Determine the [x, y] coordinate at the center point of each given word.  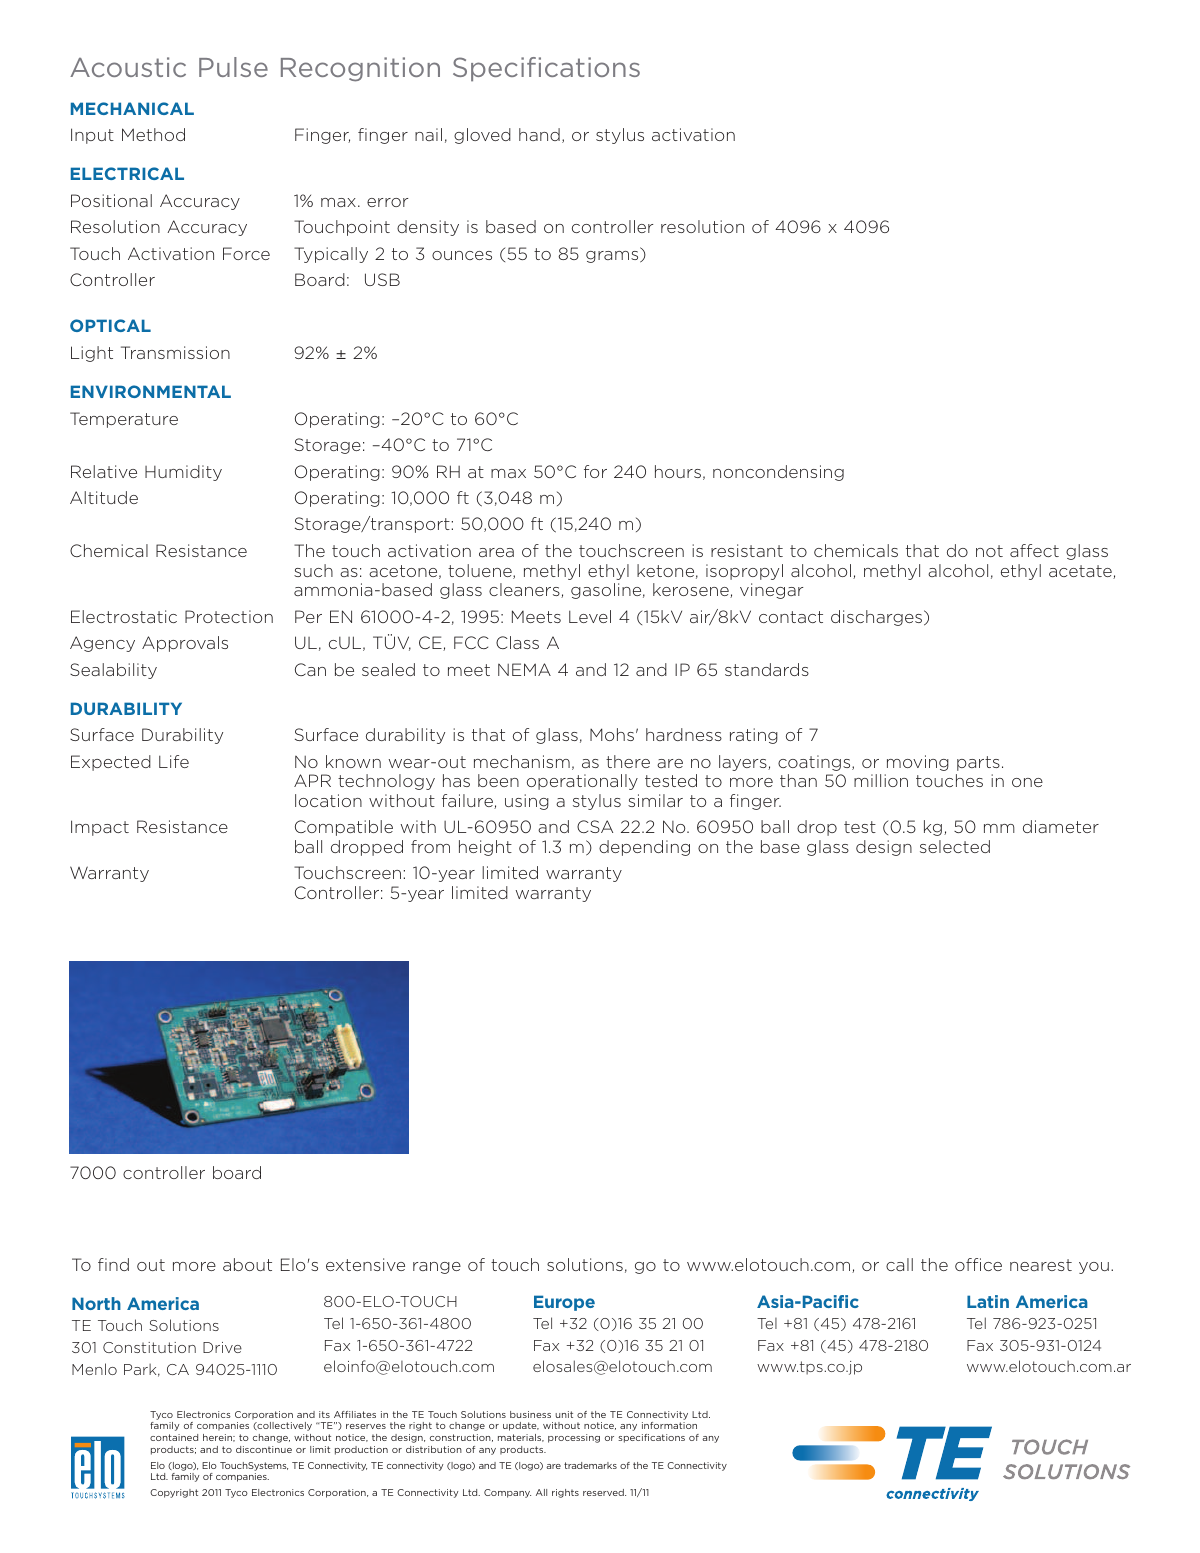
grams [613, 257]
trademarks [590, 1465]
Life [174, 761]
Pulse [233, 67]
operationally [582, 782]
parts [978, 763]
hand [539, 134]
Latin [988, 1301]
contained [174, 1437]
